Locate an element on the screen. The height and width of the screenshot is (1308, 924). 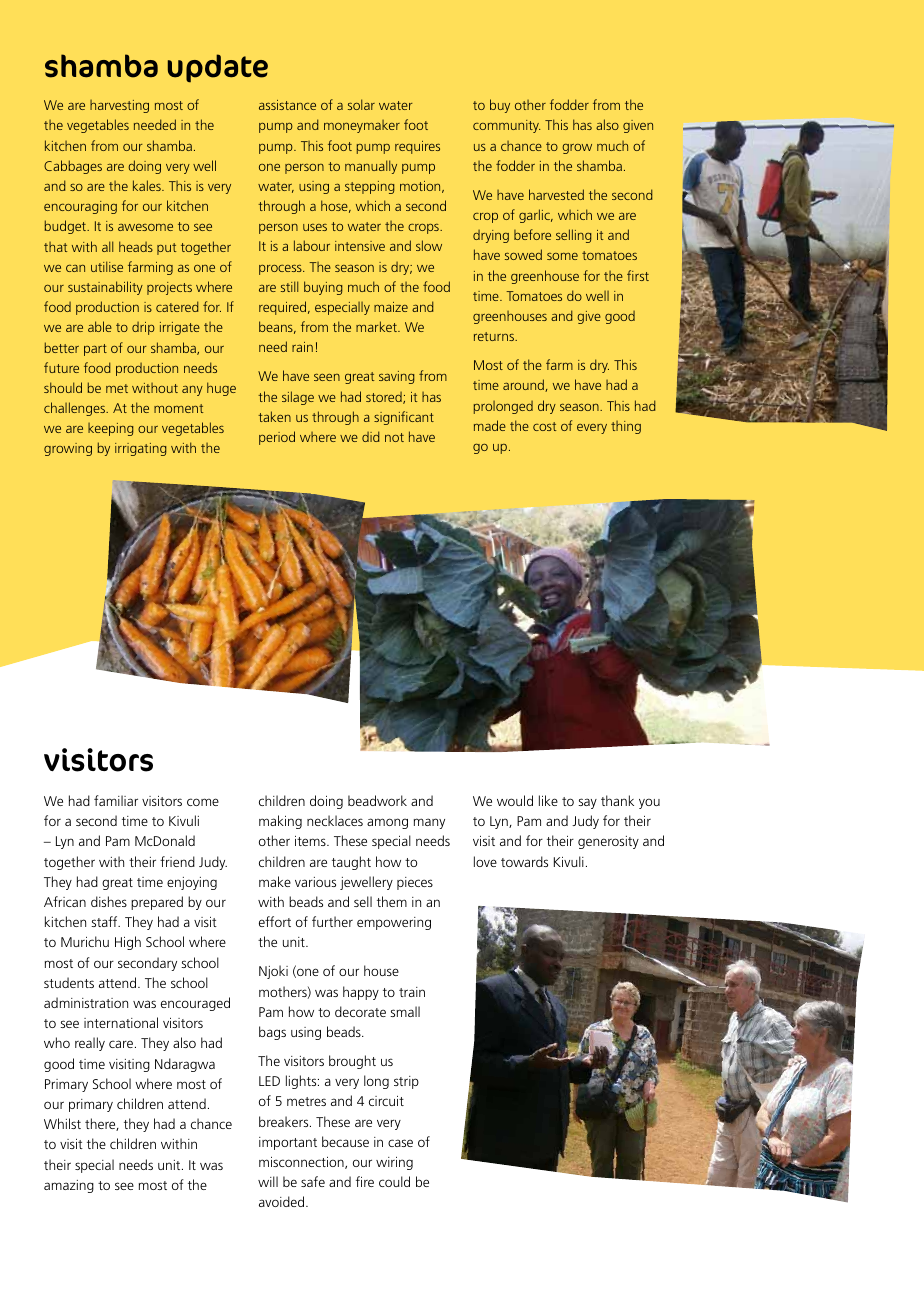
fire is located at coordinates (365, 1181).
